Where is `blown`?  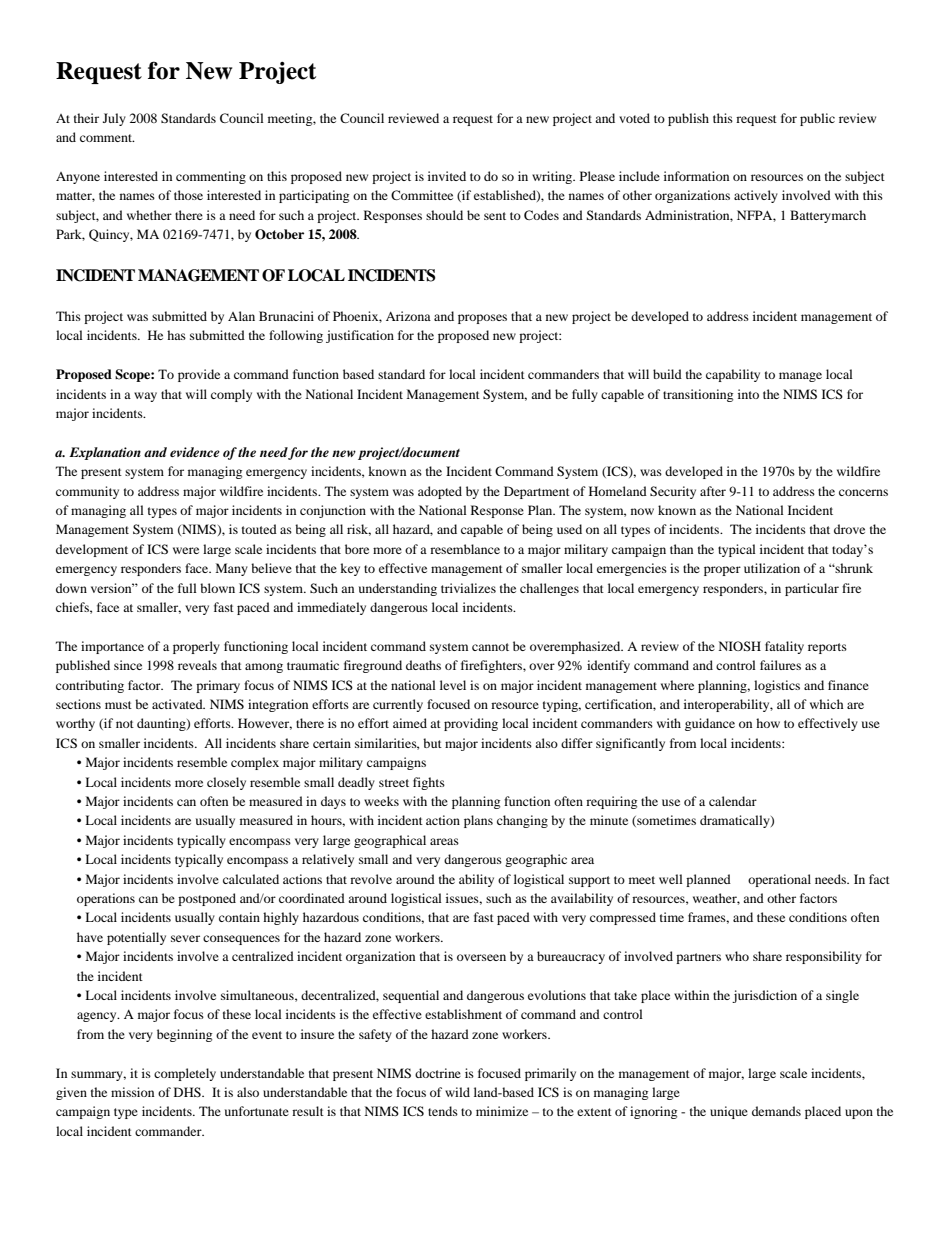 blown is located at coordinates (217, 588).
